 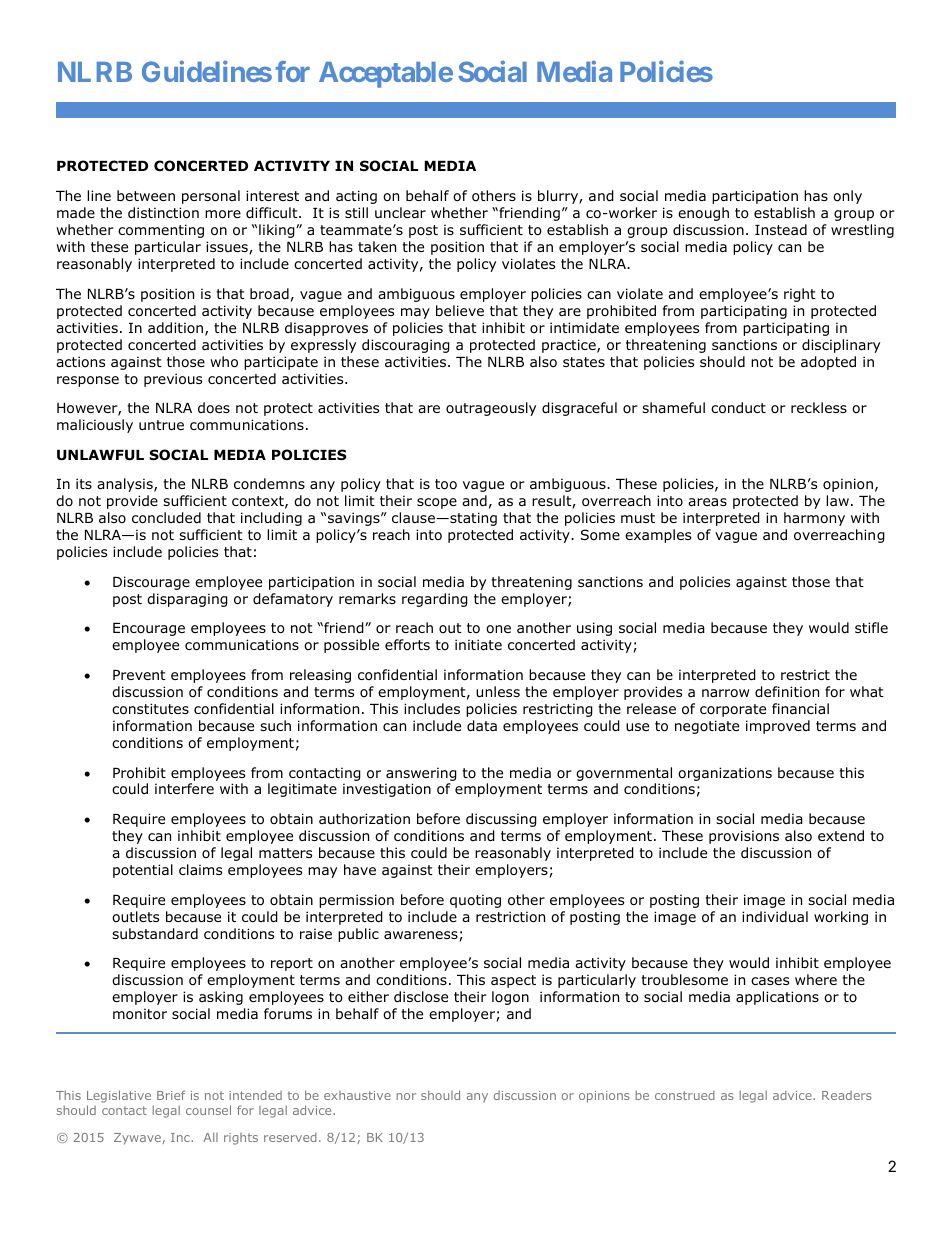 I want to click on unclear, so click(x=400, y=212).
